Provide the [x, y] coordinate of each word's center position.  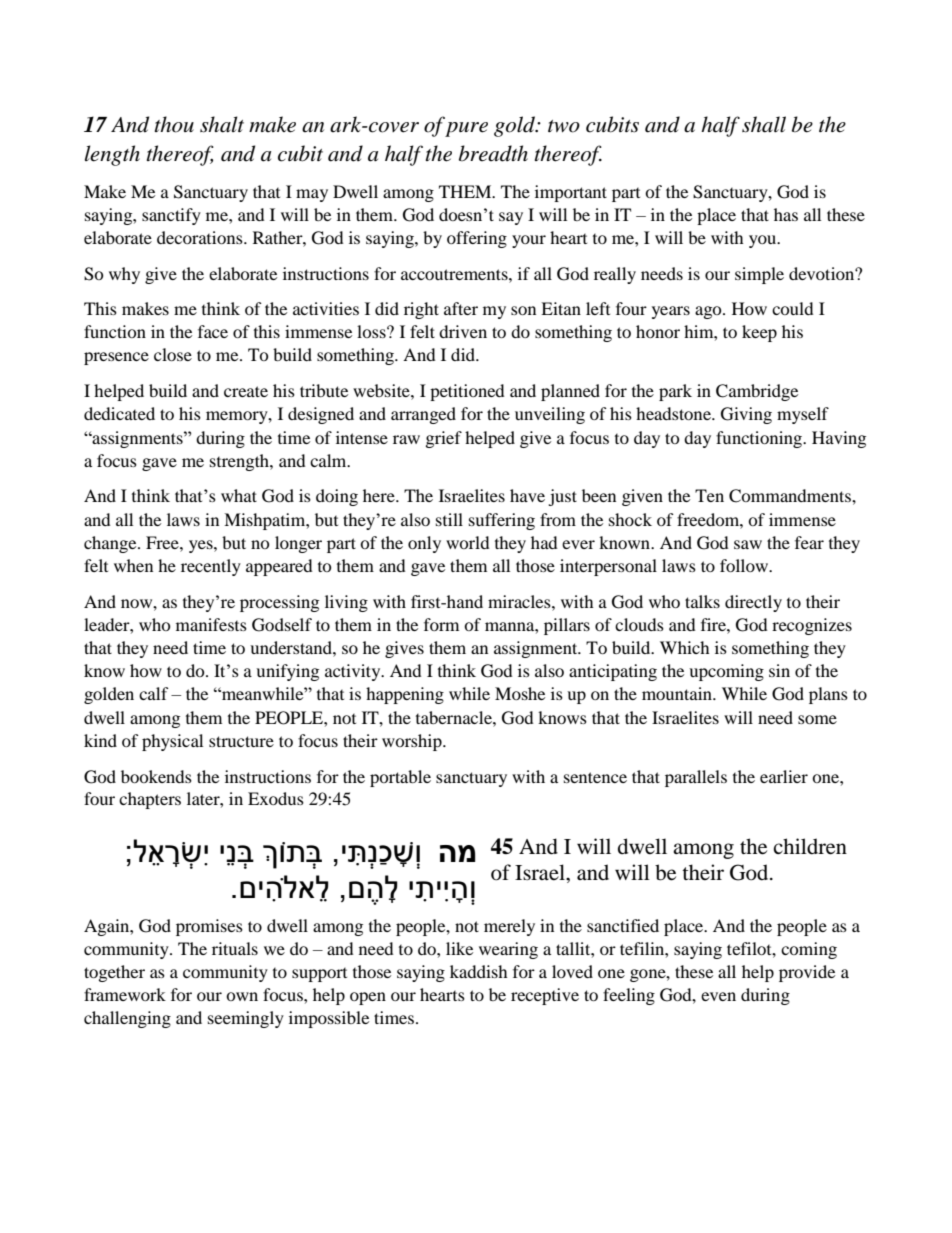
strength [240, 462]
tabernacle [455, 717]
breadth [493, 153]
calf [154, 693]
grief [444, 439]
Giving [746, 415]
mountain [678, 693]
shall [764, 124]
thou [174, 124]
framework [125, 994]
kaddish [479, 971]
